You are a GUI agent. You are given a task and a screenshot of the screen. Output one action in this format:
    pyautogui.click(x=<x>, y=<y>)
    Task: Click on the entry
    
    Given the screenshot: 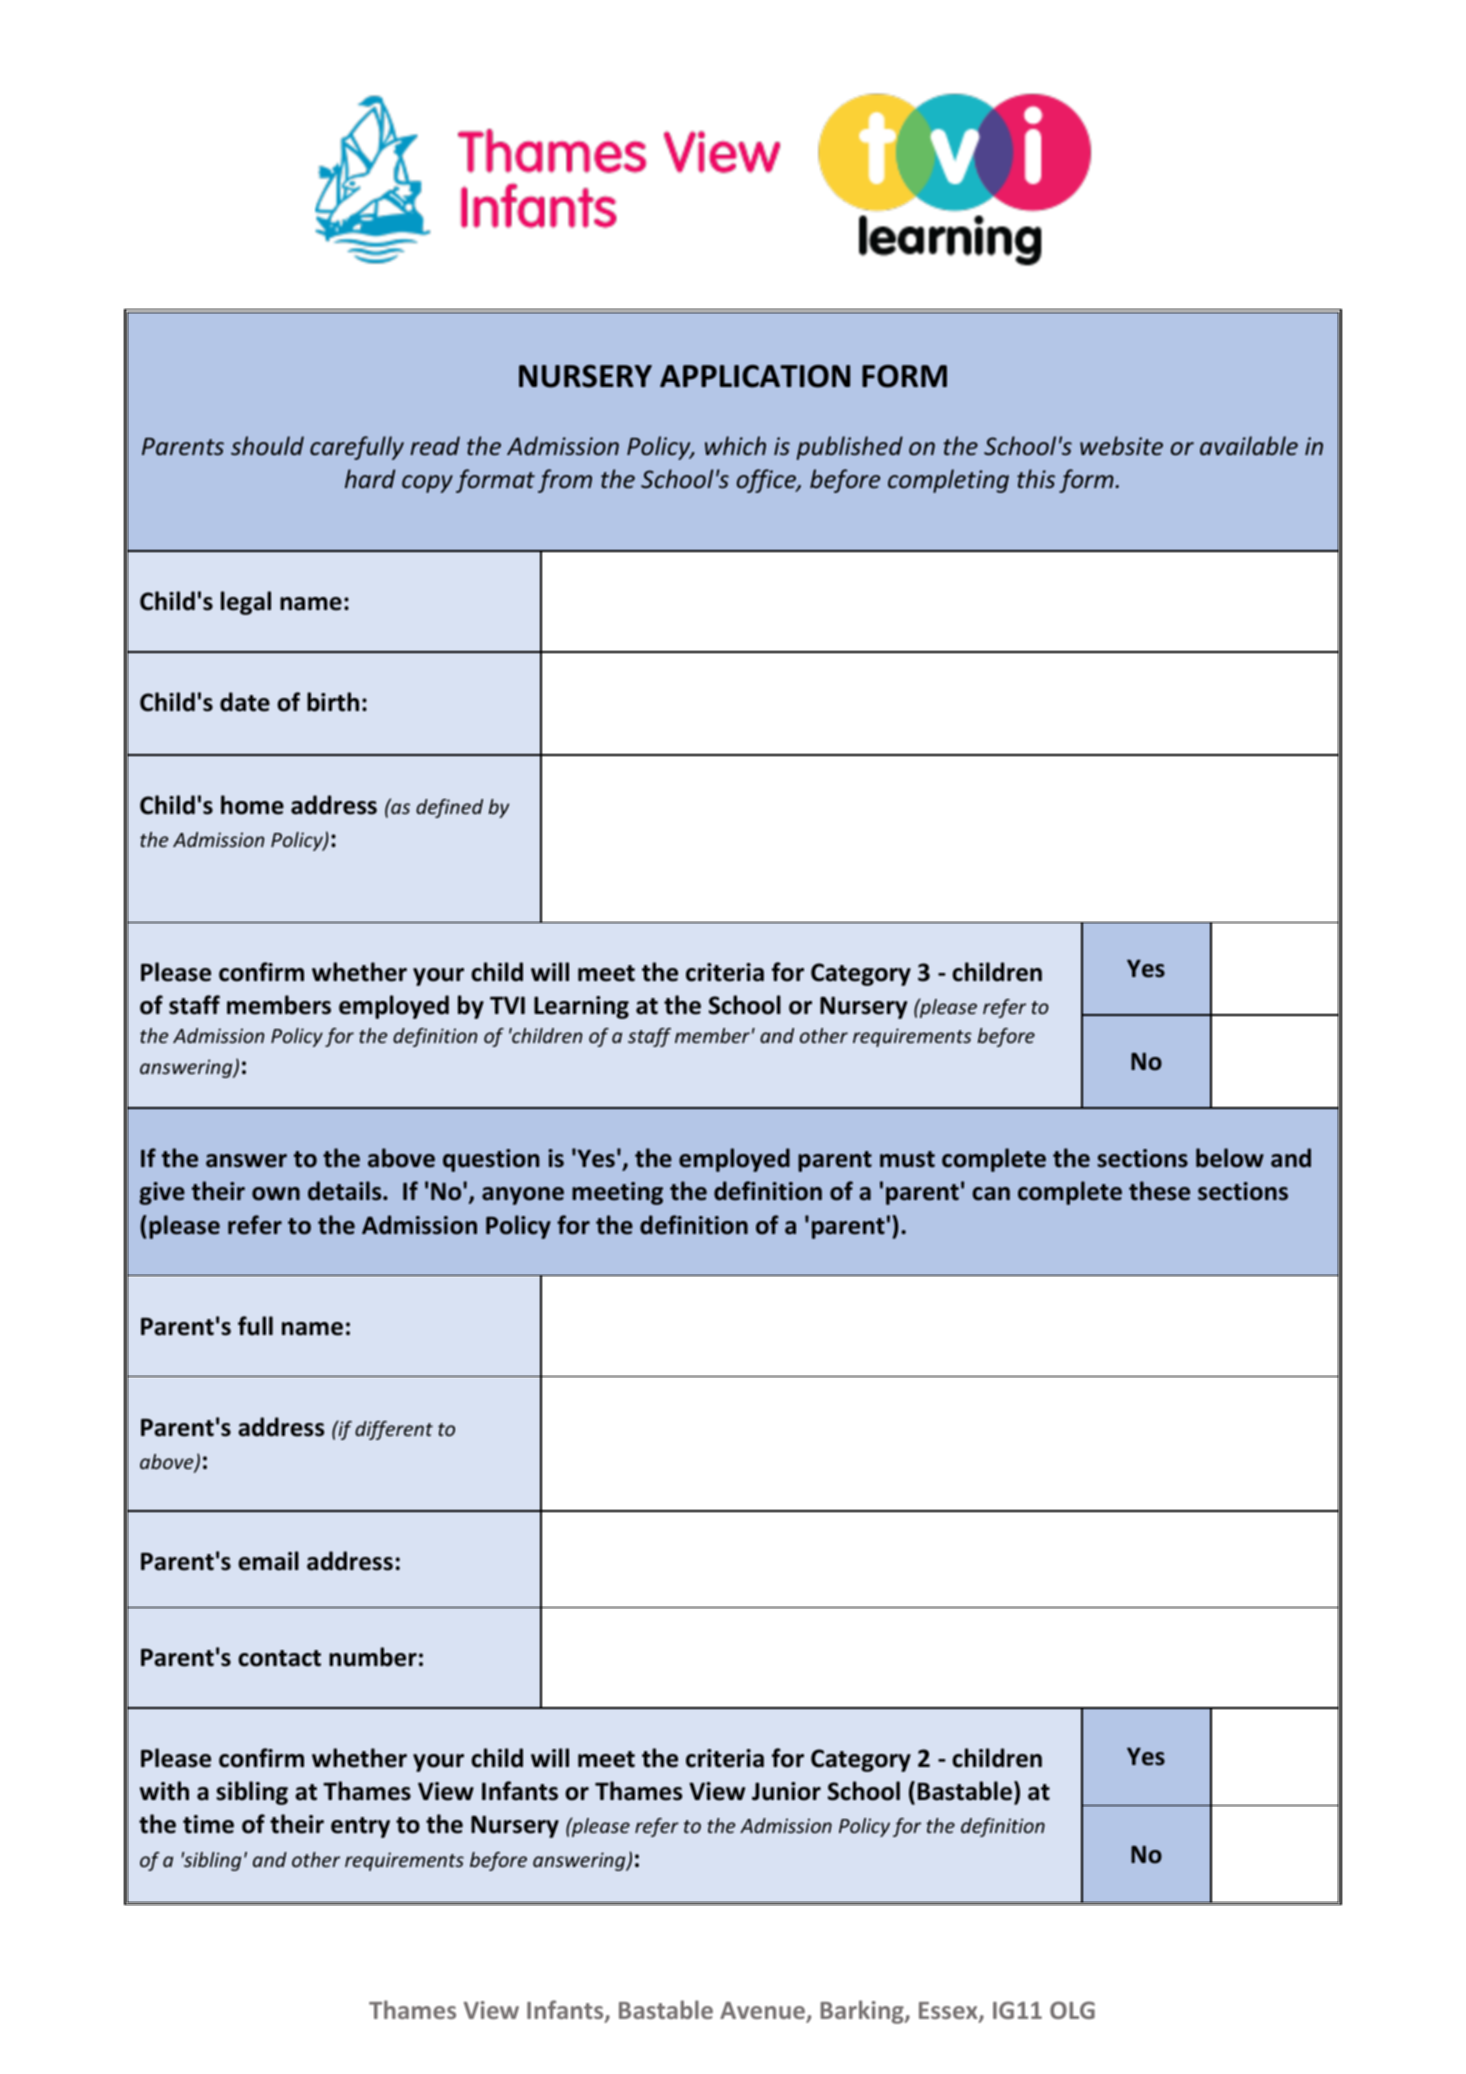 What is the action you would take?
    pyautogui.click(x=360, y=1827)
